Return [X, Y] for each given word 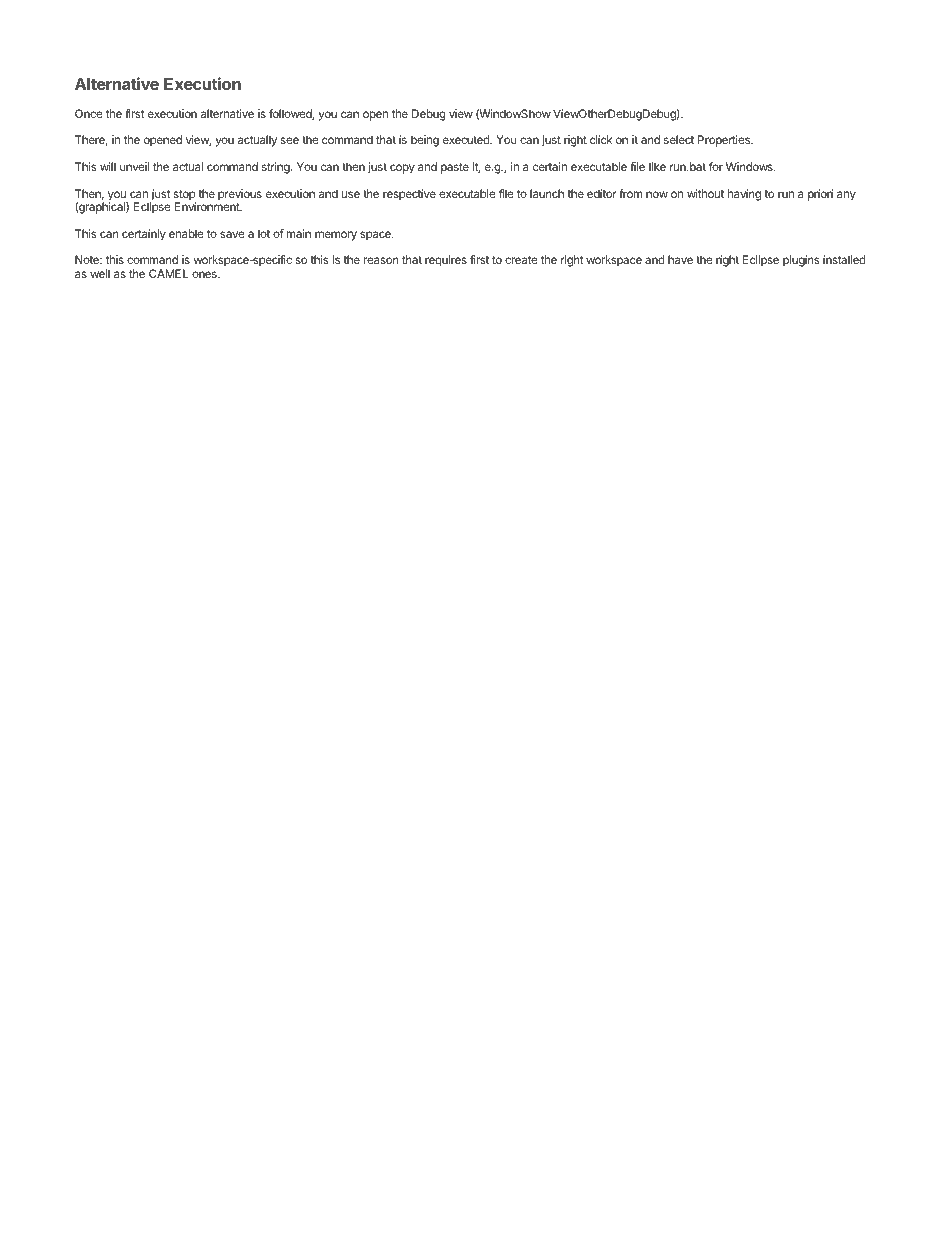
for [716, 166]
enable [186, 233]
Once [88, 113]
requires [446, 261]
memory [336, 236]
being [425, 141]
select [679, 139]
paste [455, 168]
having [744, 195]
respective [409, 195]
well [100, 273]
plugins [801, 261]
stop [185, 196]
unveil [134, 166]
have [680, 259]
